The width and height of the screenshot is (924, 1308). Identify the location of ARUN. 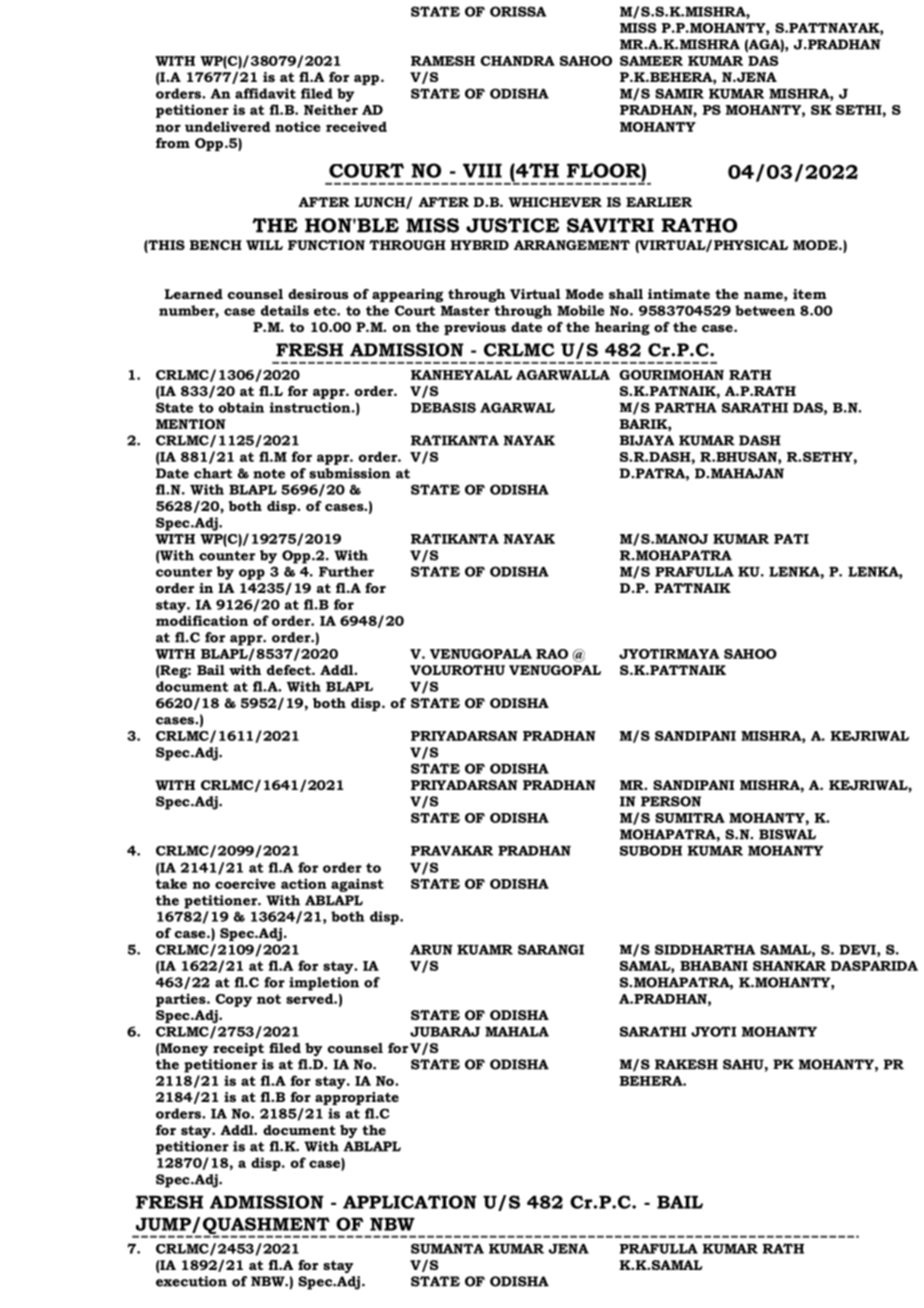
(431, 950).
